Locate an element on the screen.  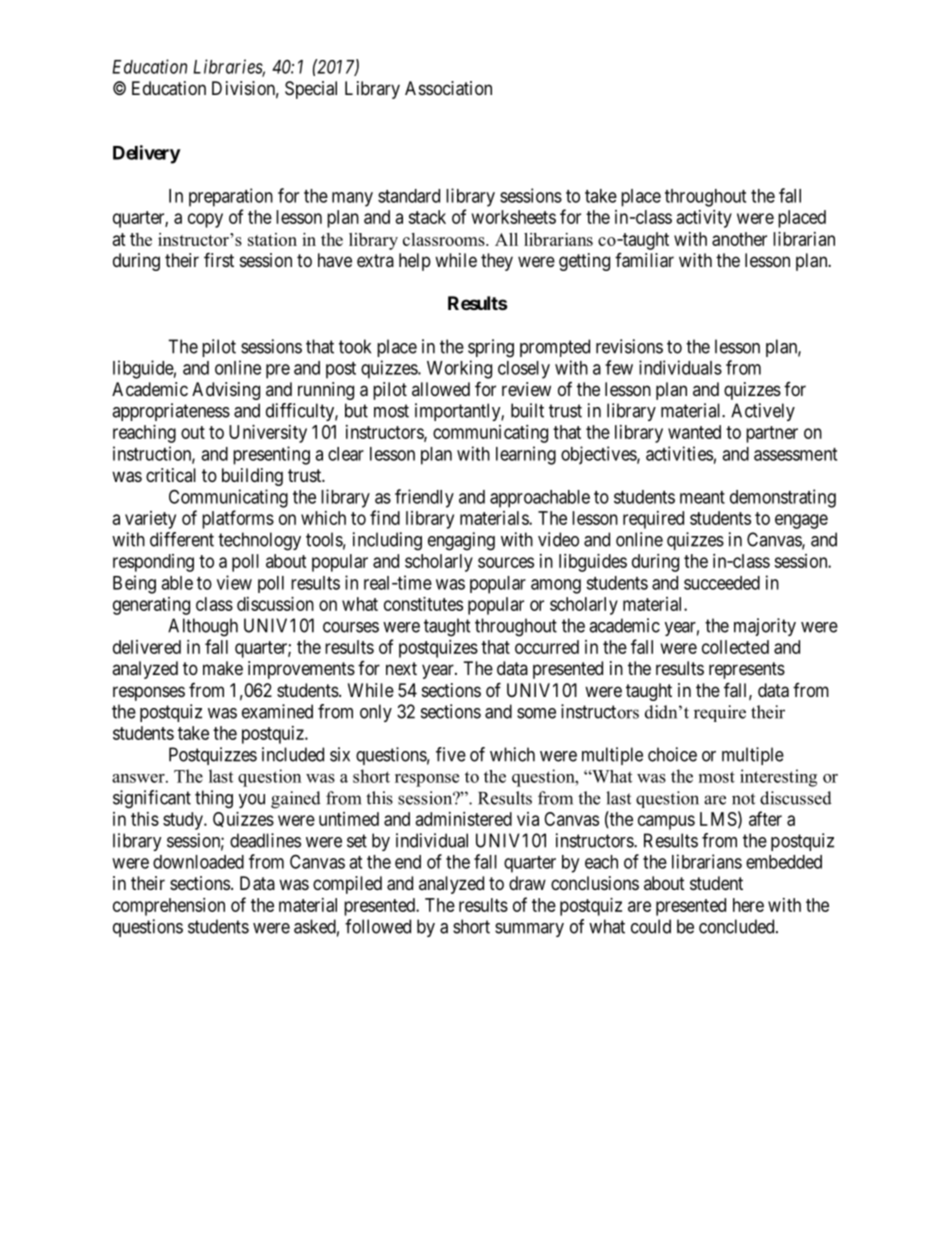
included is located at coordinates (293, 754).
